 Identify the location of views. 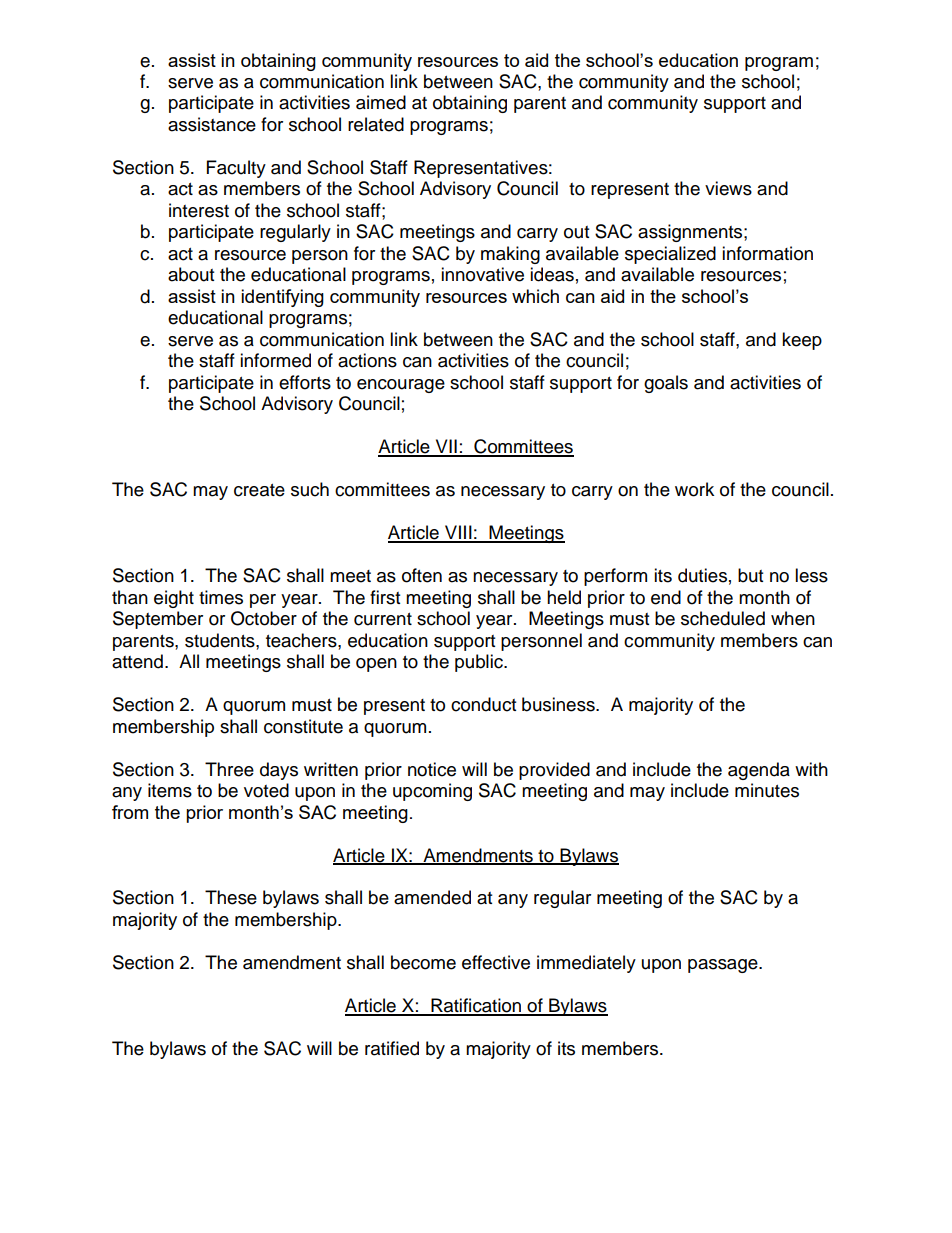
(728, 188).
